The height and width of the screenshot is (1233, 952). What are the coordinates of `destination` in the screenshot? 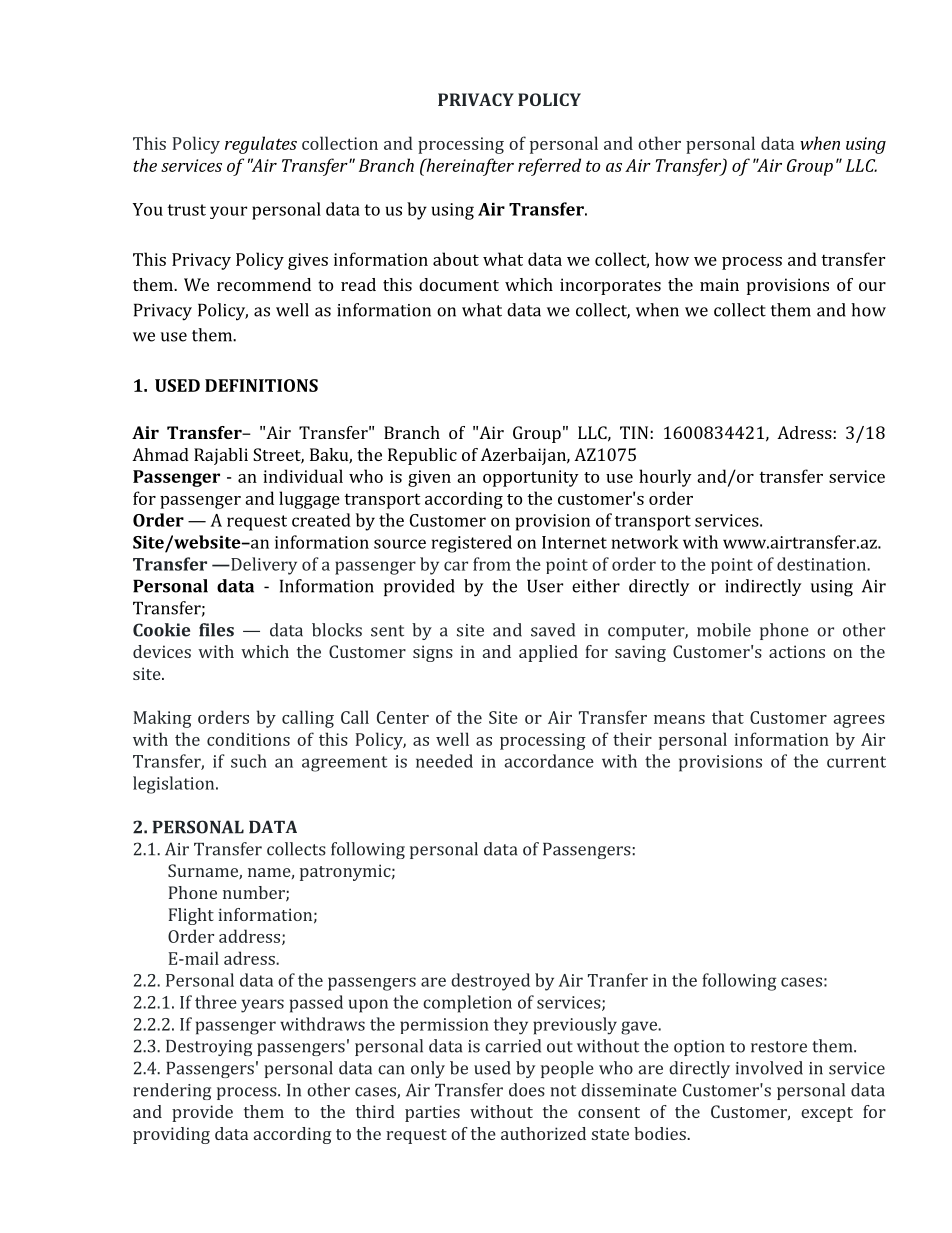 It's located at (822, 564).
